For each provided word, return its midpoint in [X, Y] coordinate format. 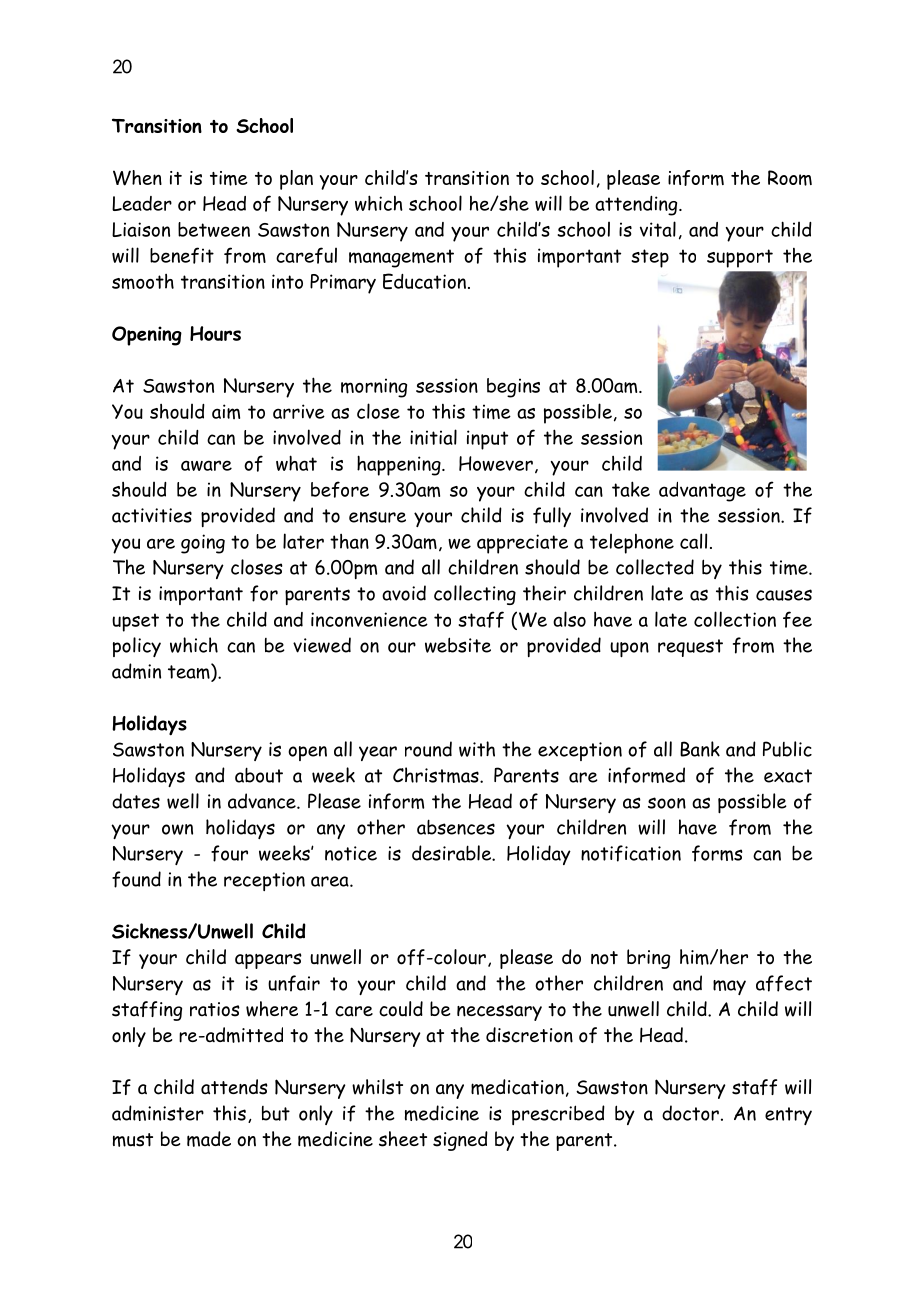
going [203, 544]
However [496, 463]
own [177, 829]
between [214, 229]
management [401, 258]
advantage [702, 492]
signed [460, 1141]
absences [456, 827]
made [209, 1139]
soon [667, 803]
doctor [690, 1113]
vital [658, 229]
